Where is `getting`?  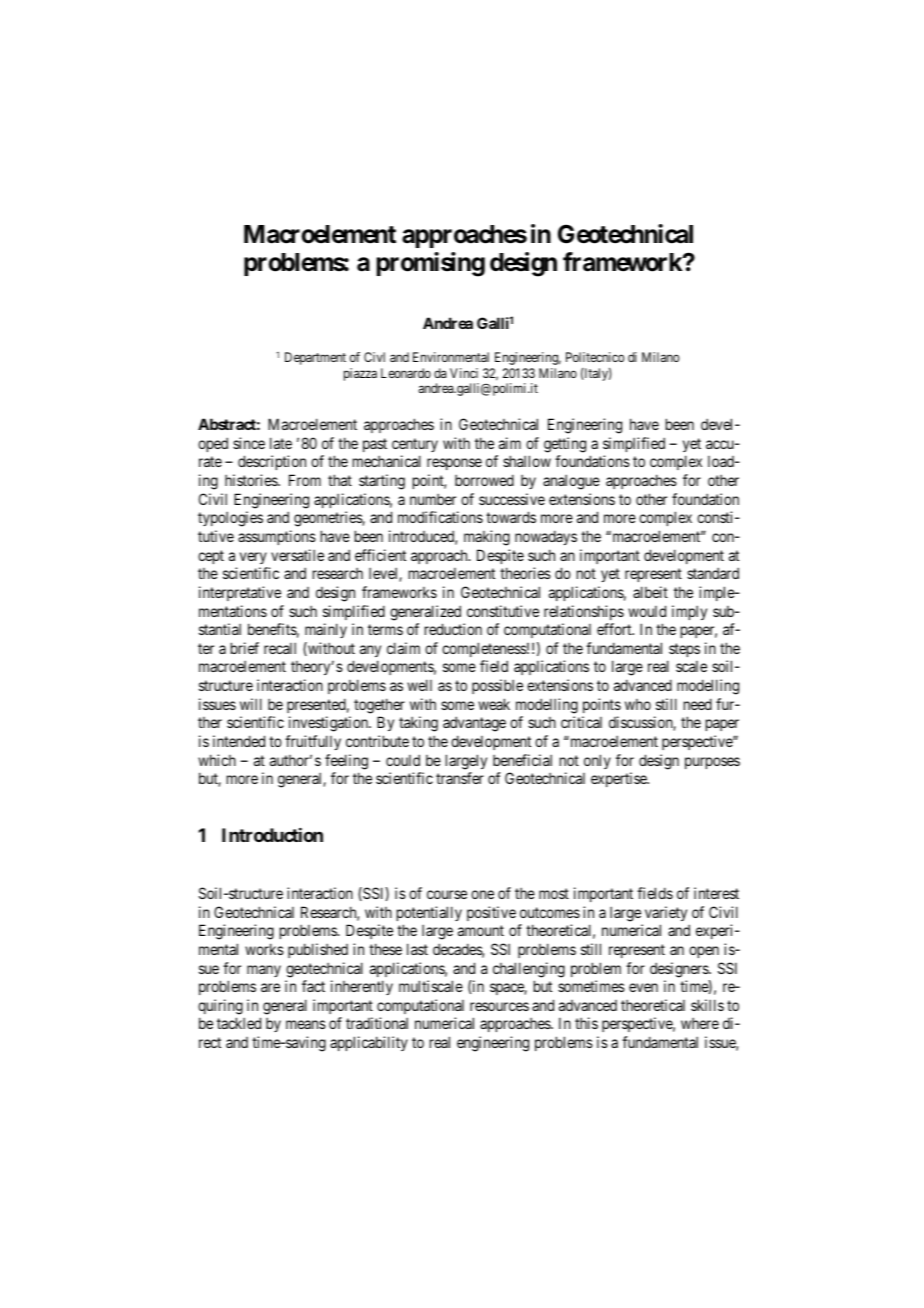
getting is located at coordinates (565, 445).
